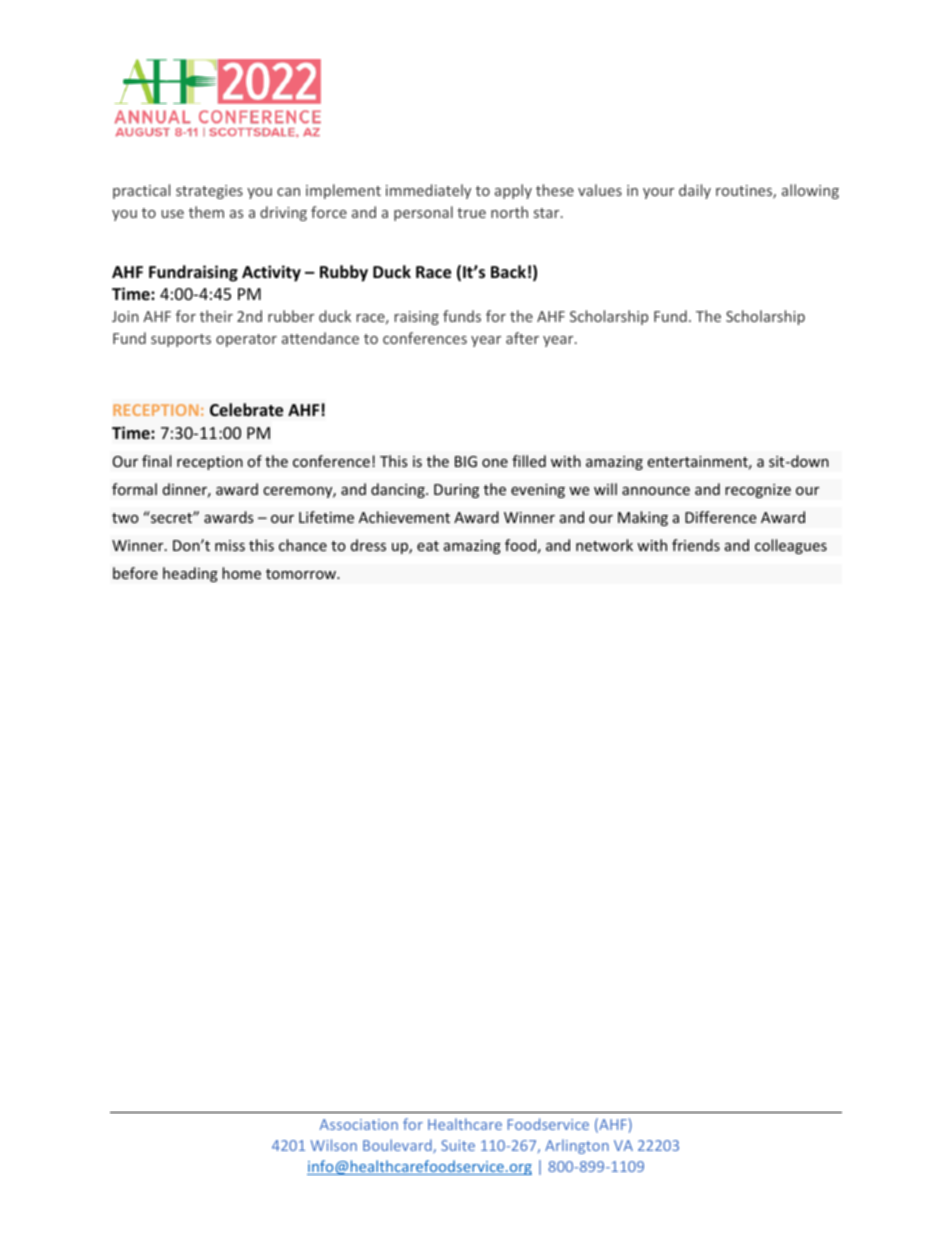 The width and height of the screenshot is (952, 1233). What do you see at coordinates (428, 546) in the screenshot?
I see `eat` at bounding box center [428, 546].
